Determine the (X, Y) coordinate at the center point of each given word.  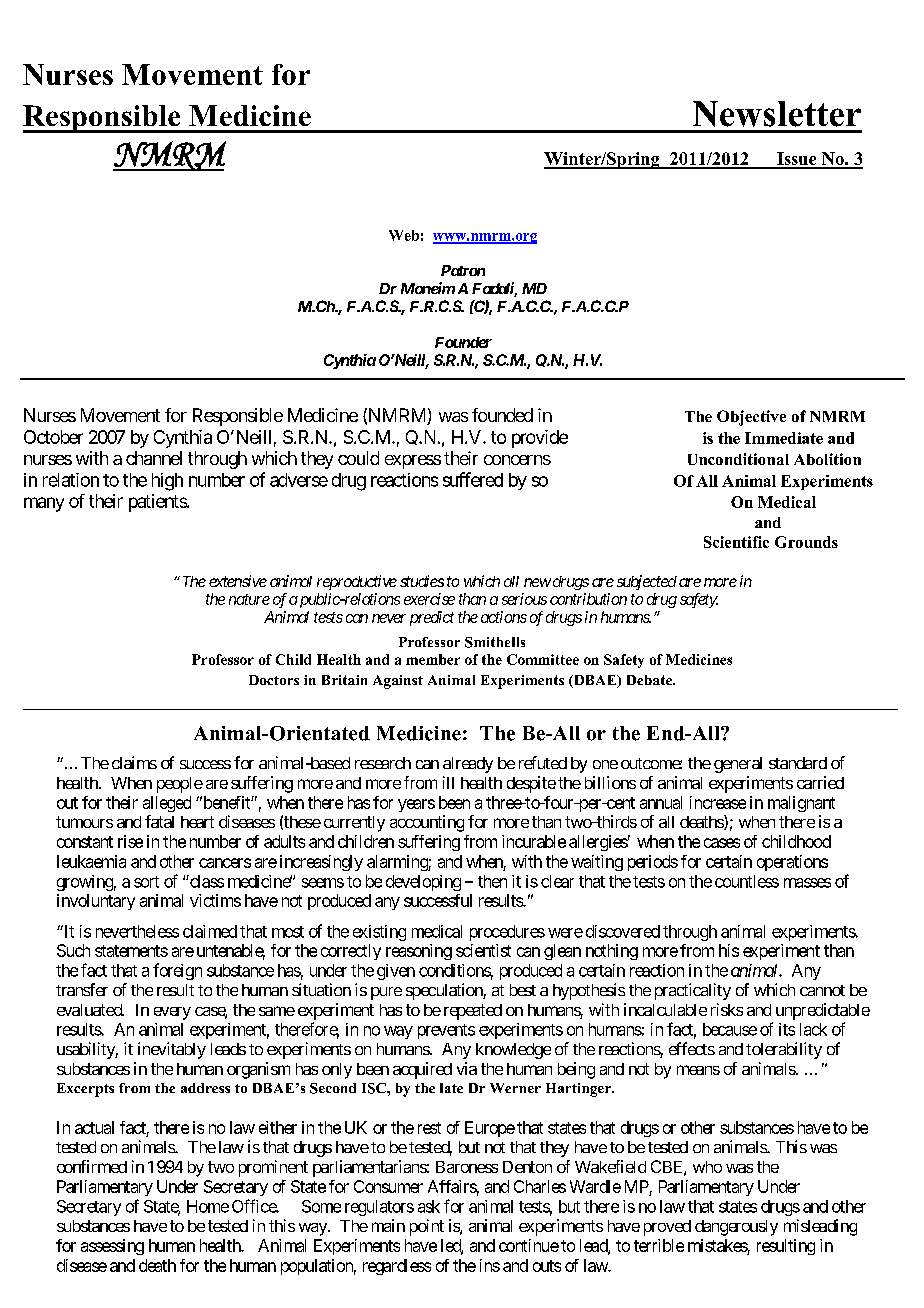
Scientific (736, 542)
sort (146, 882)
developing (423, 883)
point (427, 1227)
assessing (112, 1247)
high (167, 482)
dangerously (736, 1228)
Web (404, 235)
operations (792, 863)
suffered (473, 479)
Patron (463, 270)
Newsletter (777, 114)
